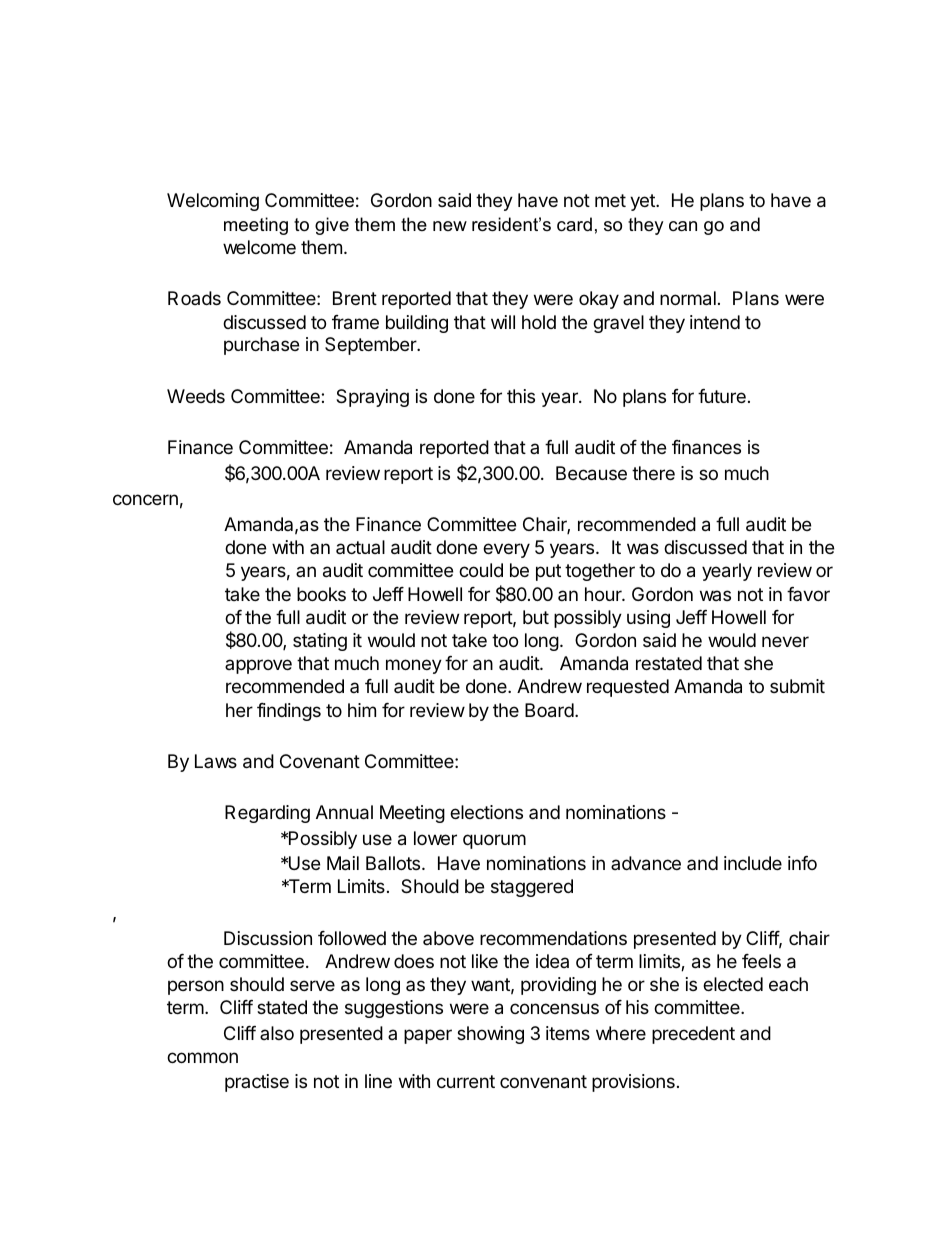  I want to click on new, so click(450, 226).
